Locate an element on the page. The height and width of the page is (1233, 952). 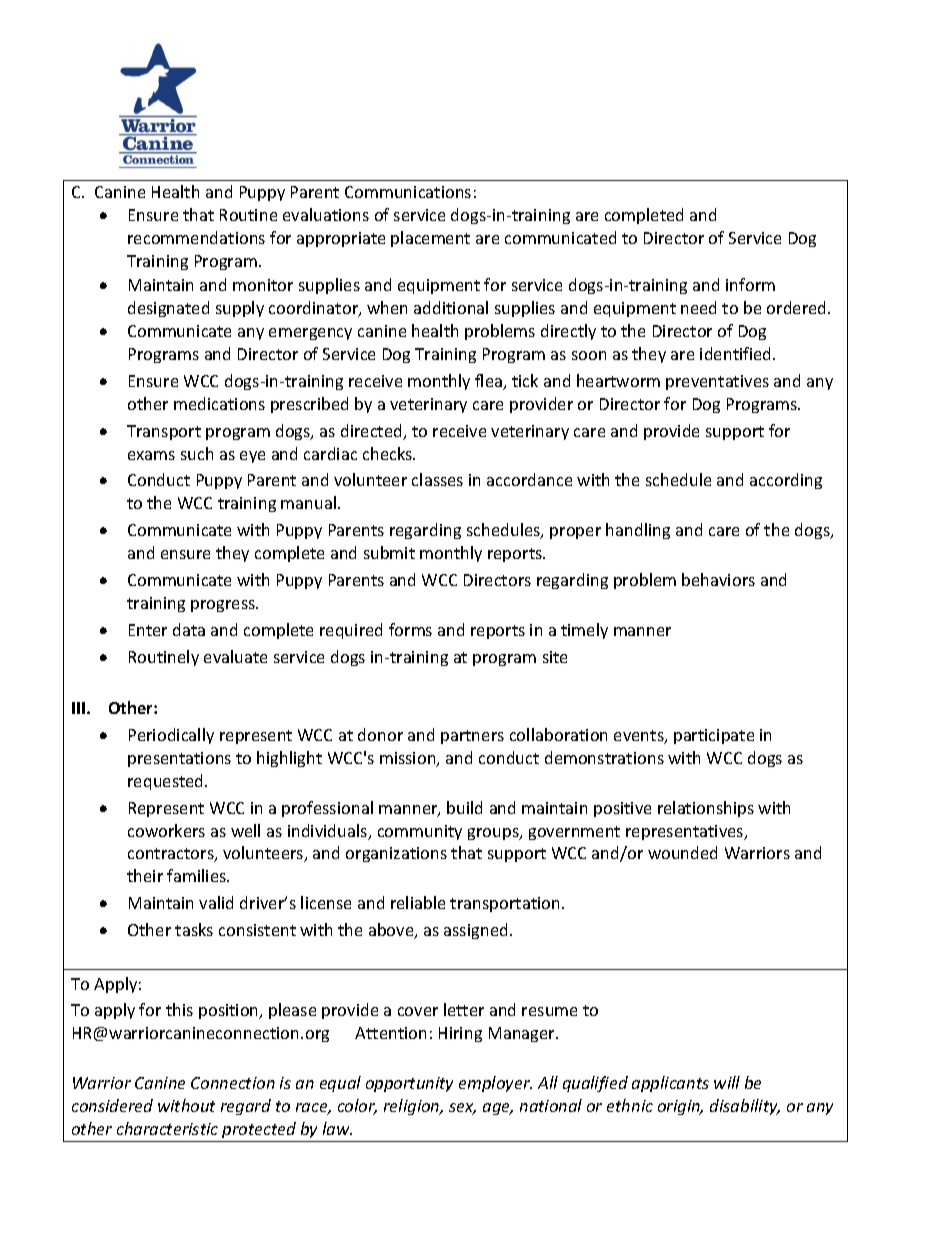
characteristic is located at coordinates (167, 1128).
